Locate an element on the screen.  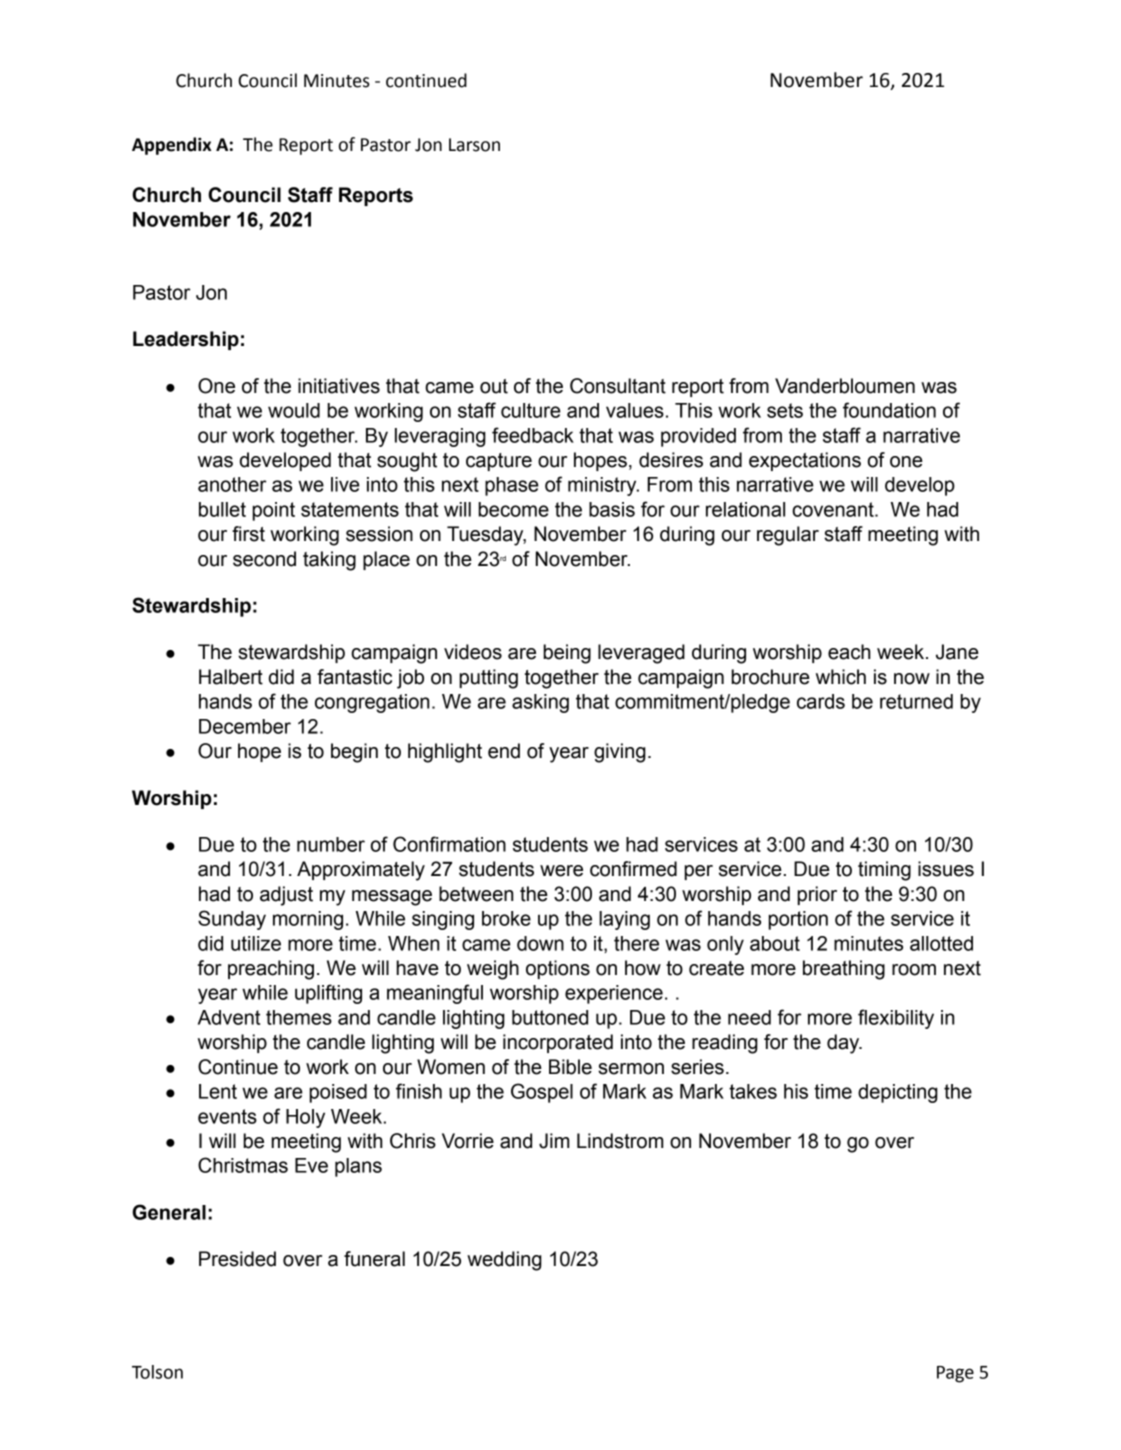
Presided is located at coordinates (237, 1259).
